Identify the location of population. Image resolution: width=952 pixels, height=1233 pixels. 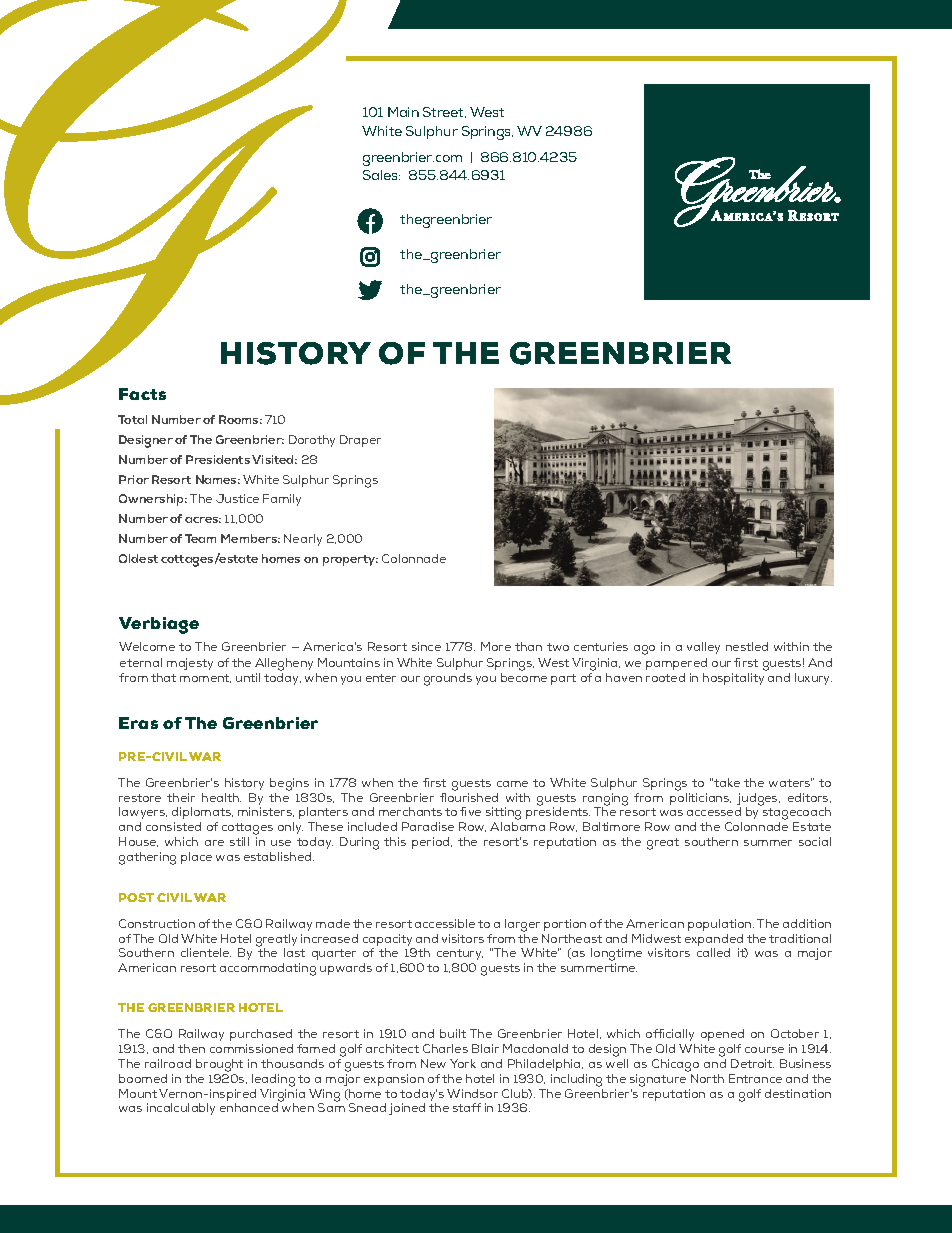
(721, 925).
